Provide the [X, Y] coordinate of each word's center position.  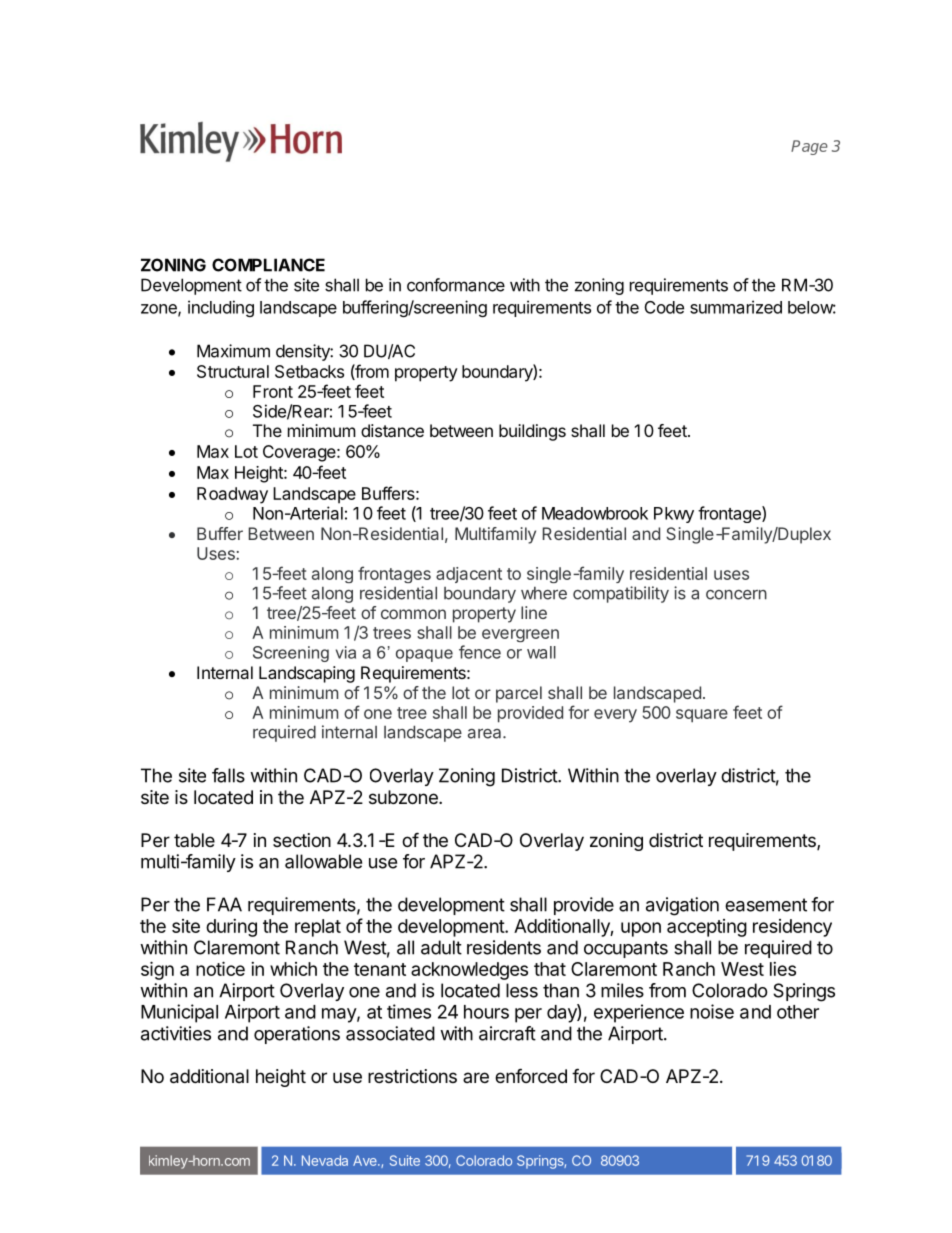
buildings [532, 432]
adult [441, 947]
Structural [233, 371]
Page [809, 147]
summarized [736, 307]
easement [766, 905]
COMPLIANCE [268, 265]
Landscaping [307, 674]
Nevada [325, 1160]
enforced [531, 1075]
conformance [456, 285]
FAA [224, 904]
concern [736, 595]
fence [480, 652]
